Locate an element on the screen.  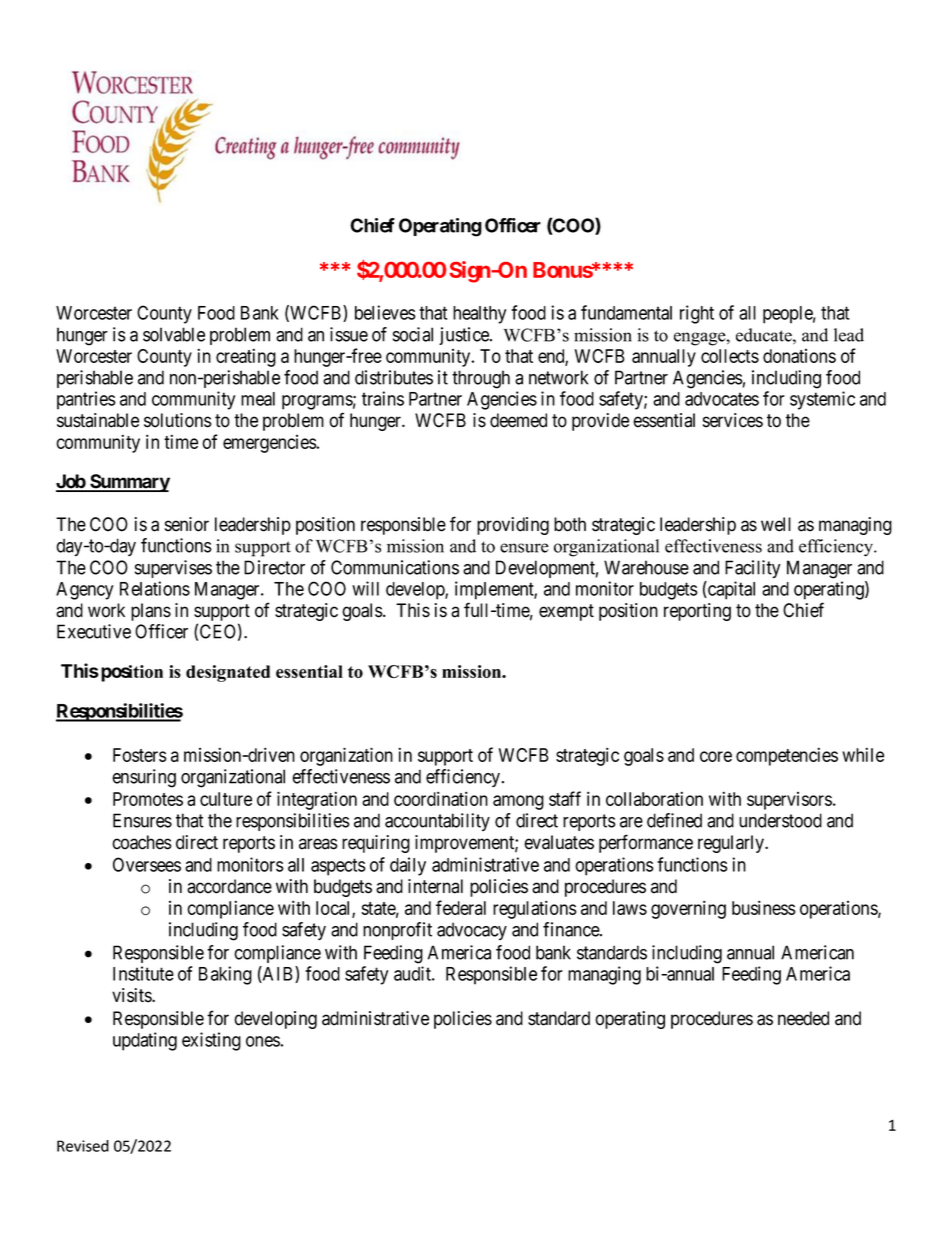
senior is located at coordinates (187, 524).
